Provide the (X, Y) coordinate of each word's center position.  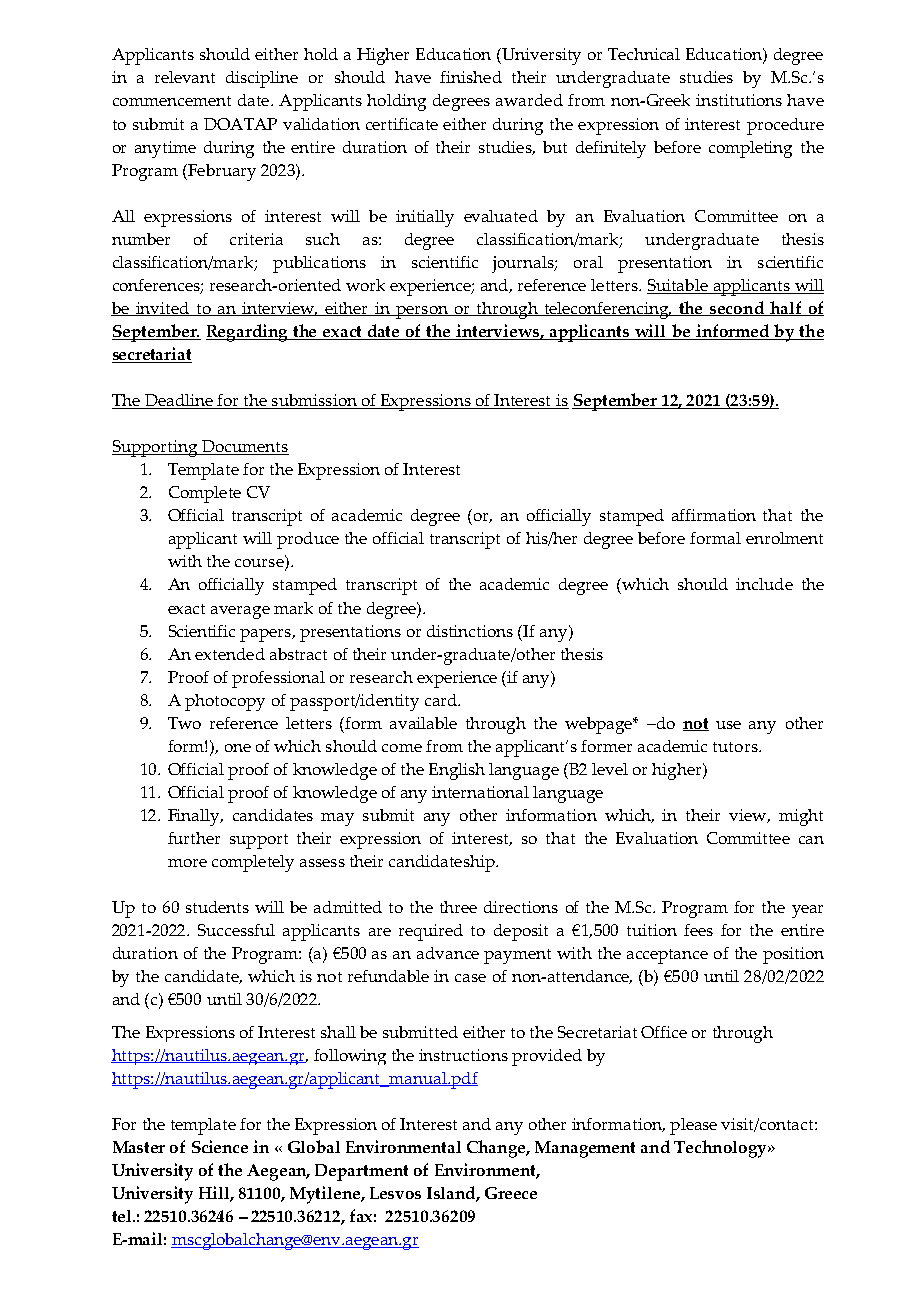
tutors (736, 747)
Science (220, 1146)
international (480, 792)
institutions (739, 100)
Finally (195, 817)
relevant (185, 77)
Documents (244, 447)
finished (471, 77)
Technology (721, 1149)
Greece (511, 1193)
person (422, 312)
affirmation (714, 515)
